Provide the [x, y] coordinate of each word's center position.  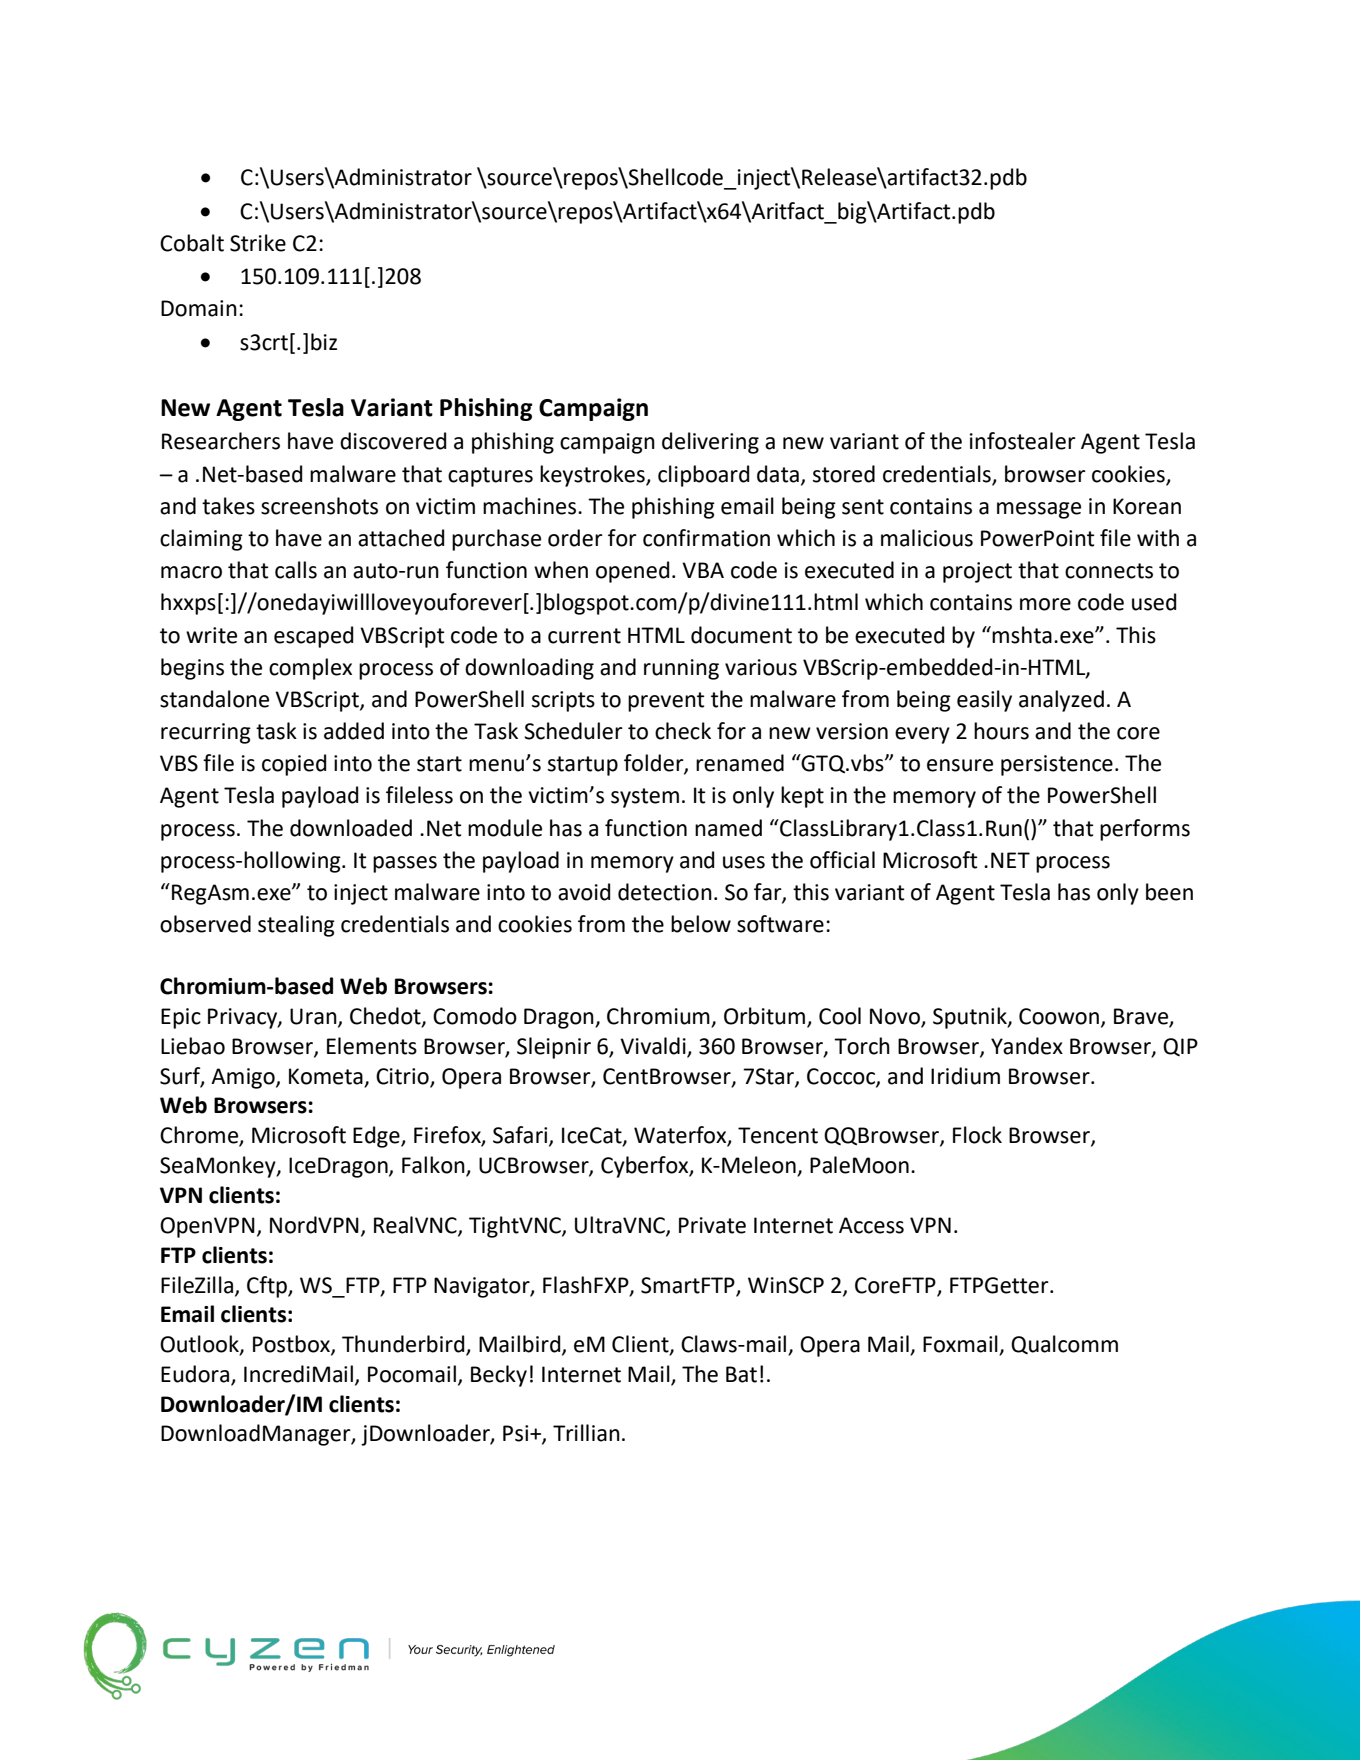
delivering [710, 443]
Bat [741, 1374]
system [645, 798]
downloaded [351, 828]
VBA [703, 570]
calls [296, 570]
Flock [977, 1135]
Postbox [292, 1345]
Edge [377, 1137]
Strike [258, 243]
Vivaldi [653, 1046]
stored [844, 474]
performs [1145, 830]
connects [1109, 571]
